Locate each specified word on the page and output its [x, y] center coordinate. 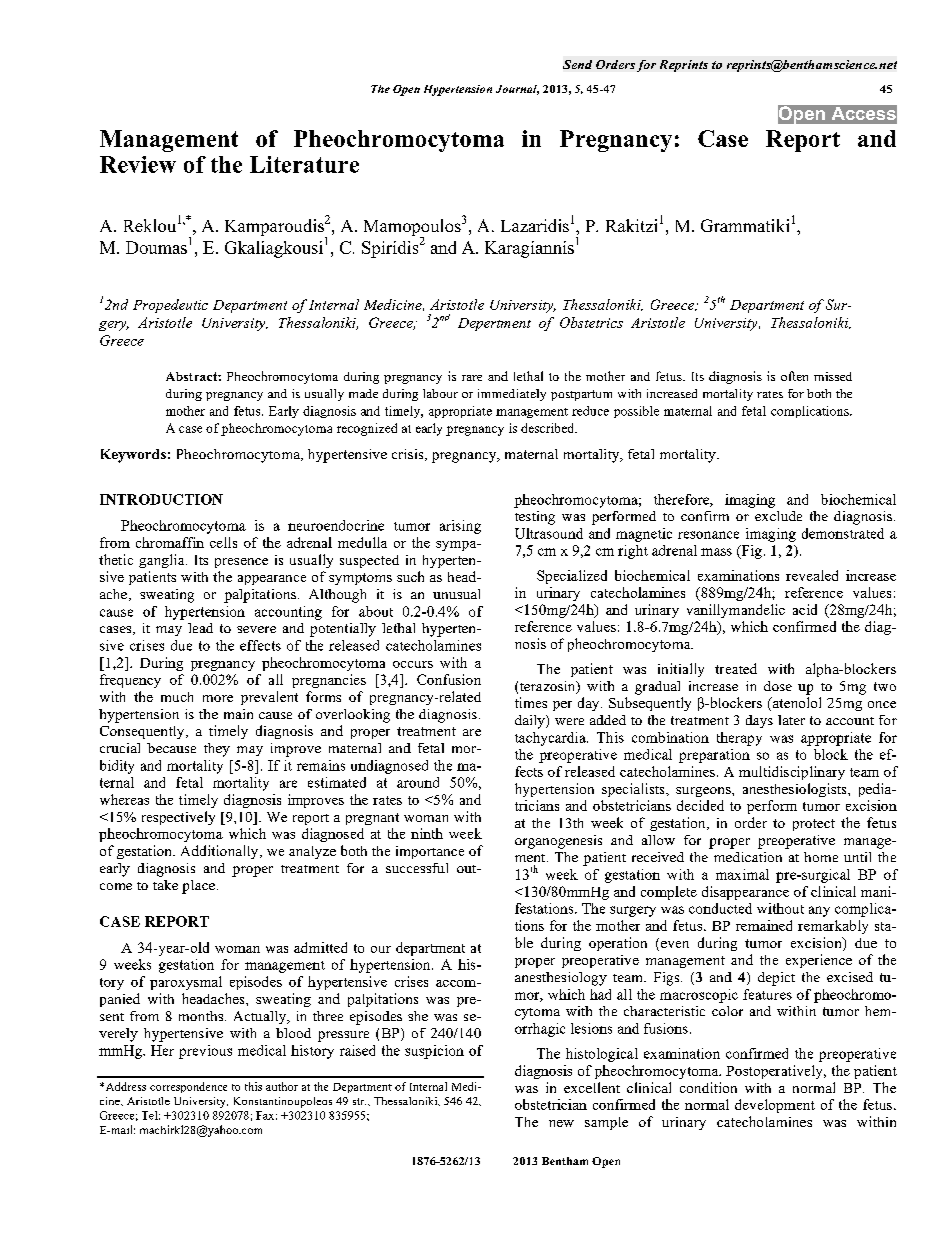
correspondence [188, 1087]
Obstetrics [591, 322]
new [561, 1123]
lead [200, 628]
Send [577, 64]
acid [805, 609]
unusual [456, 594]
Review [138, 164]
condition [708, 1087]
